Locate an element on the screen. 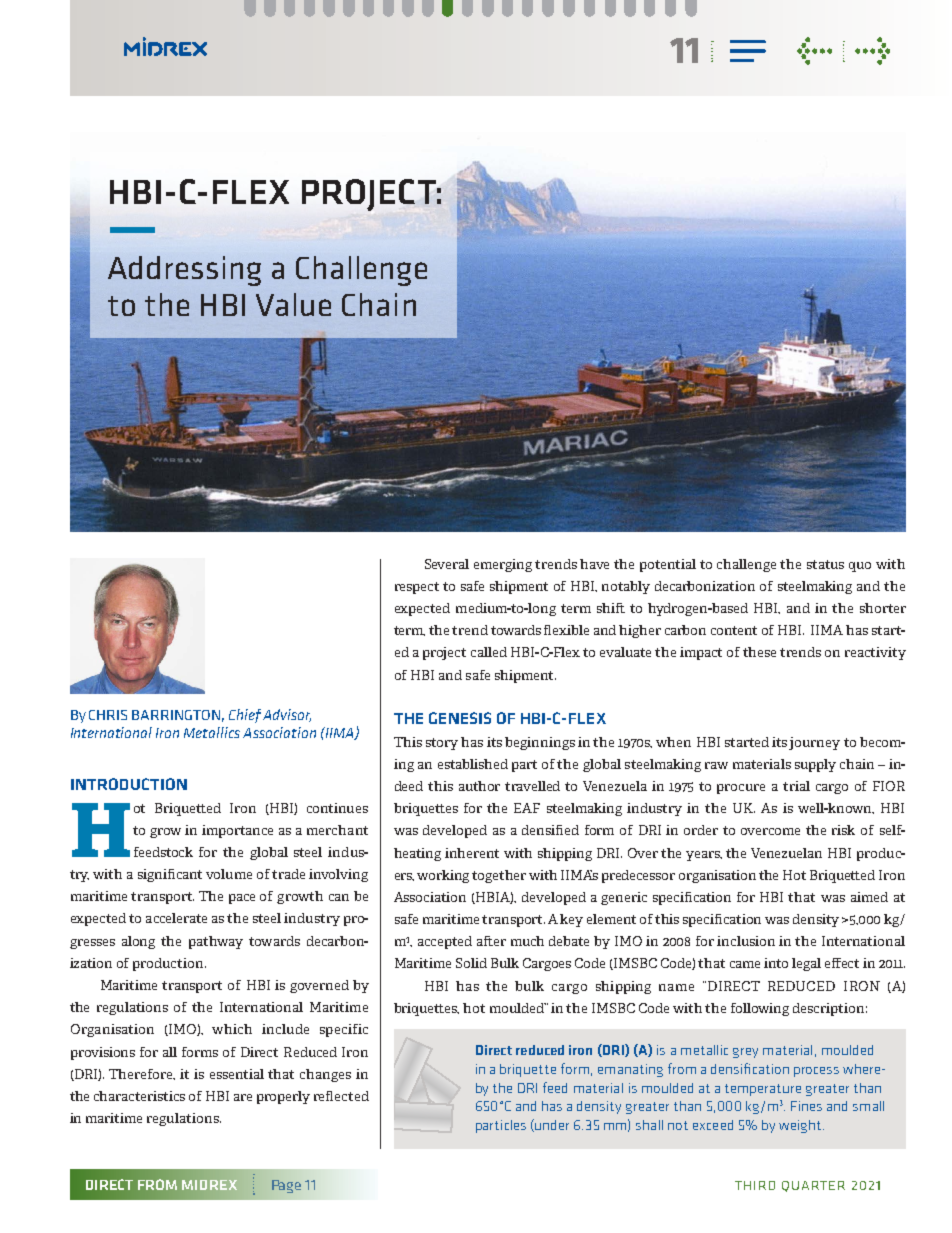 The height and width of the screenshot is (1233, 952). together is located at coordinates (499, 876).
